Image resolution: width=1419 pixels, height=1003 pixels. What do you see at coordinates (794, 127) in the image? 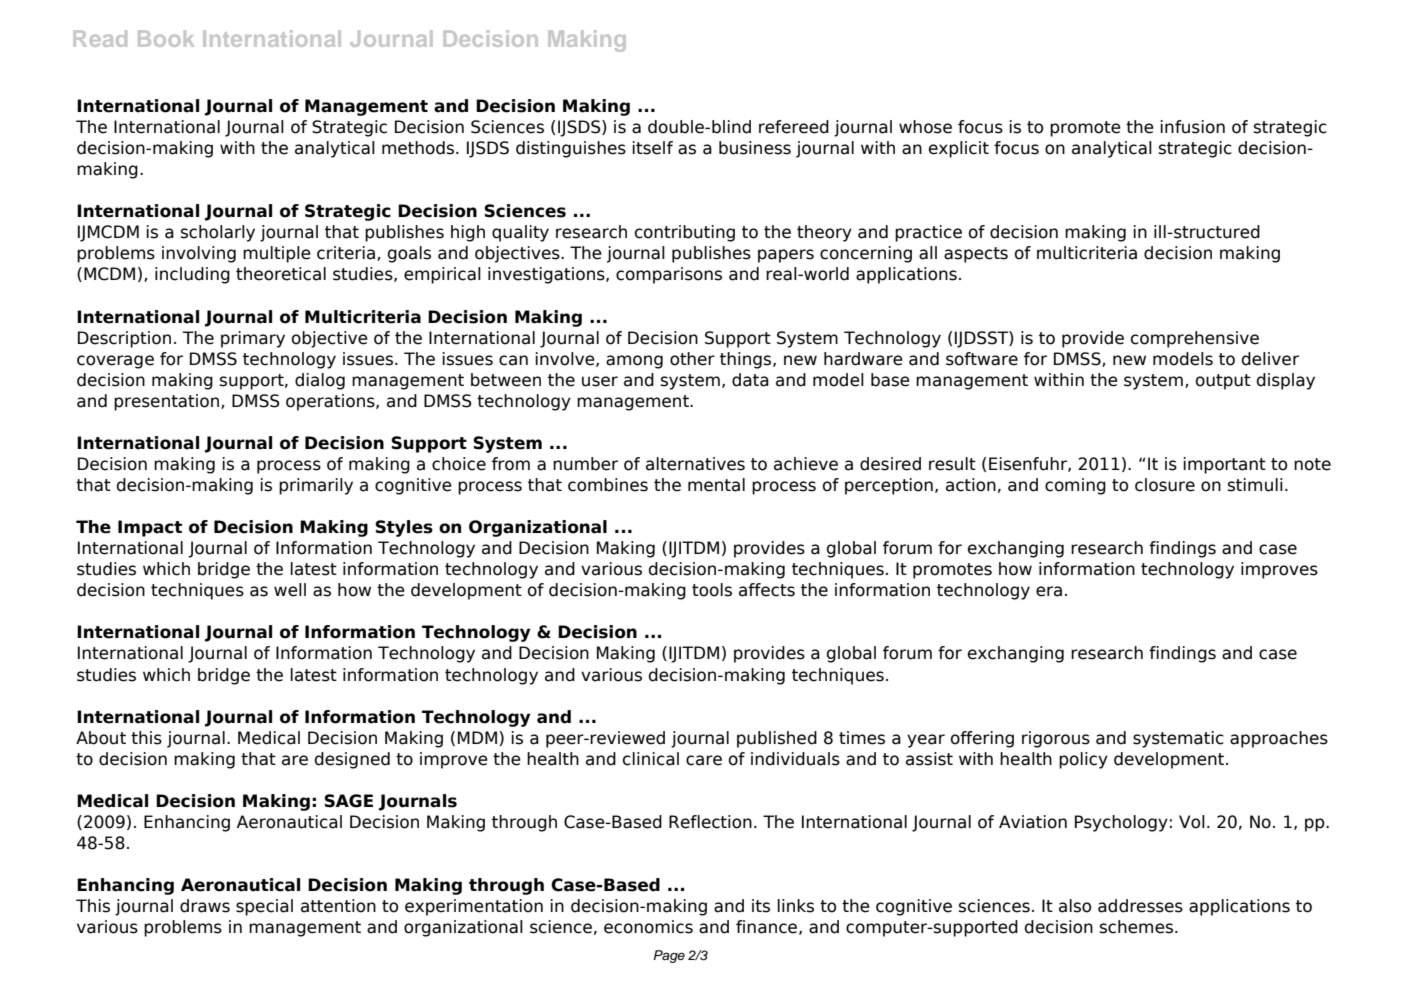
I see `refereed` at bounding box center [794, 127].
